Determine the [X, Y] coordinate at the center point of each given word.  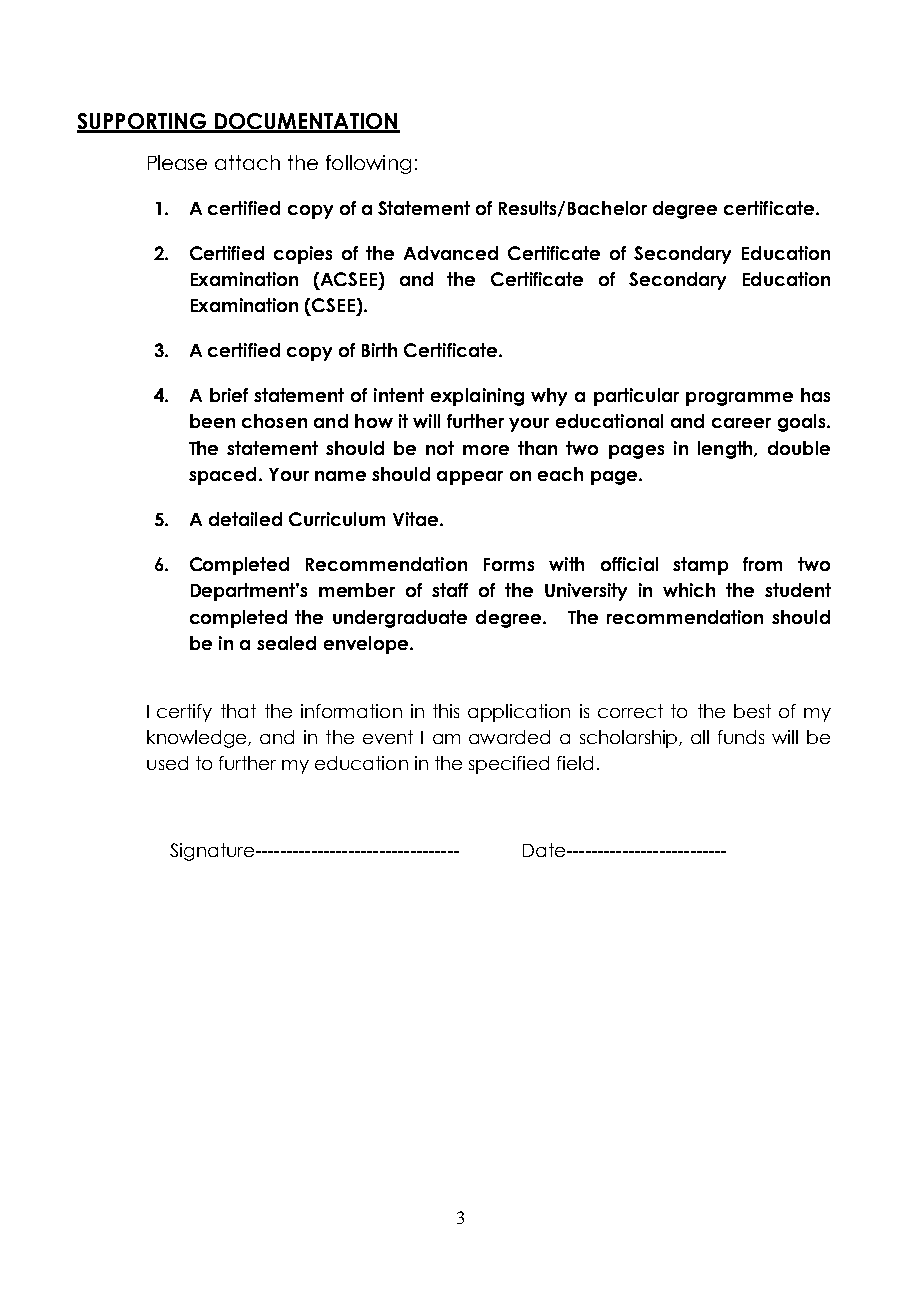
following [368, 164]
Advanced [451, 253]
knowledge [198, 739]
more [486, 450]
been [212, 421]
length [726, 450]
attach [247, 162]
